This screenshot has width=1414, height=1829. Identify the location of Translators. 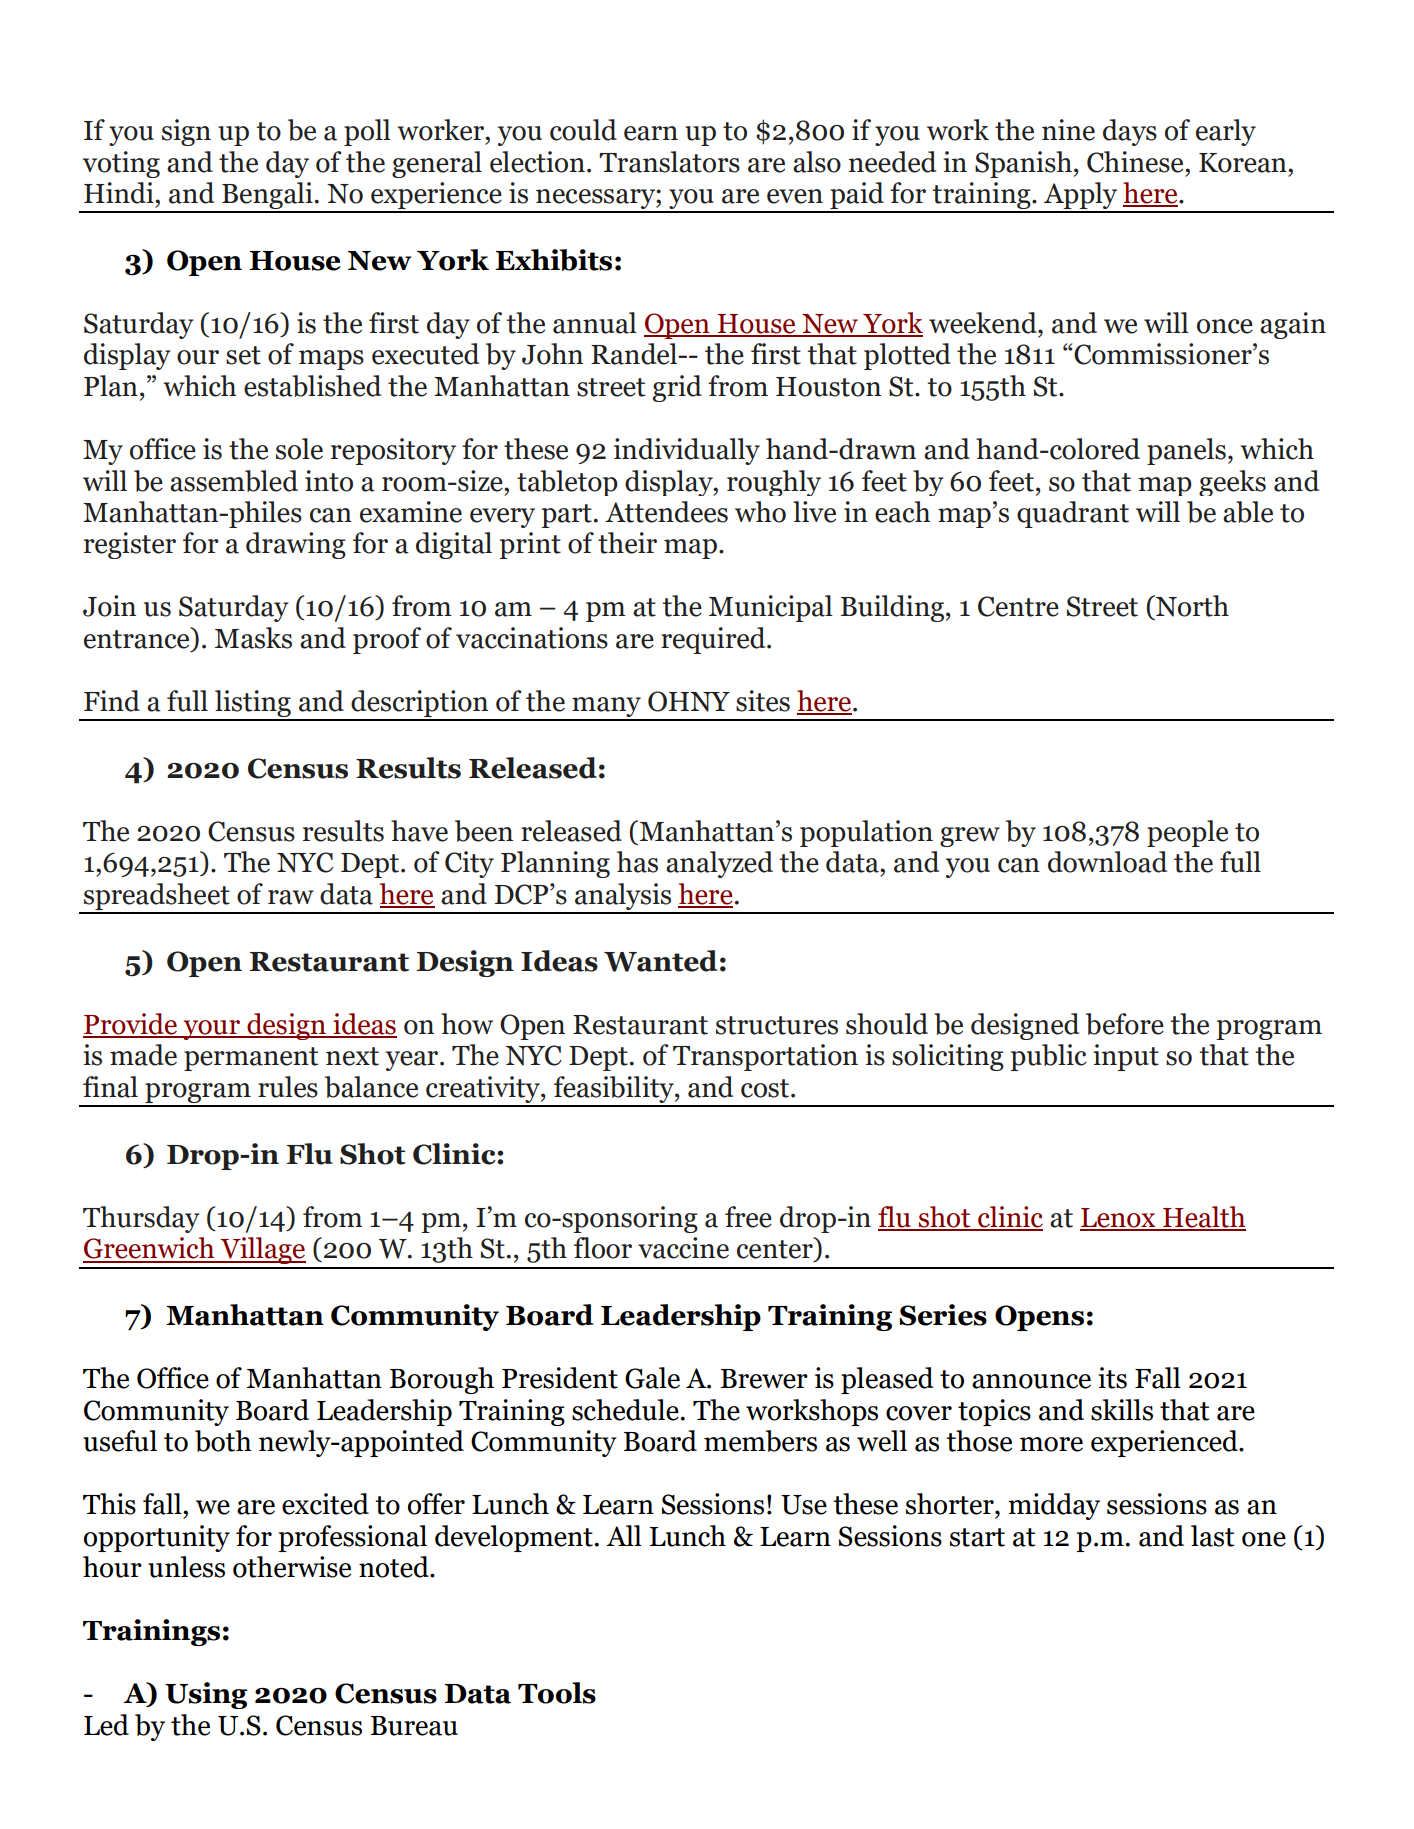
(669, 162).
